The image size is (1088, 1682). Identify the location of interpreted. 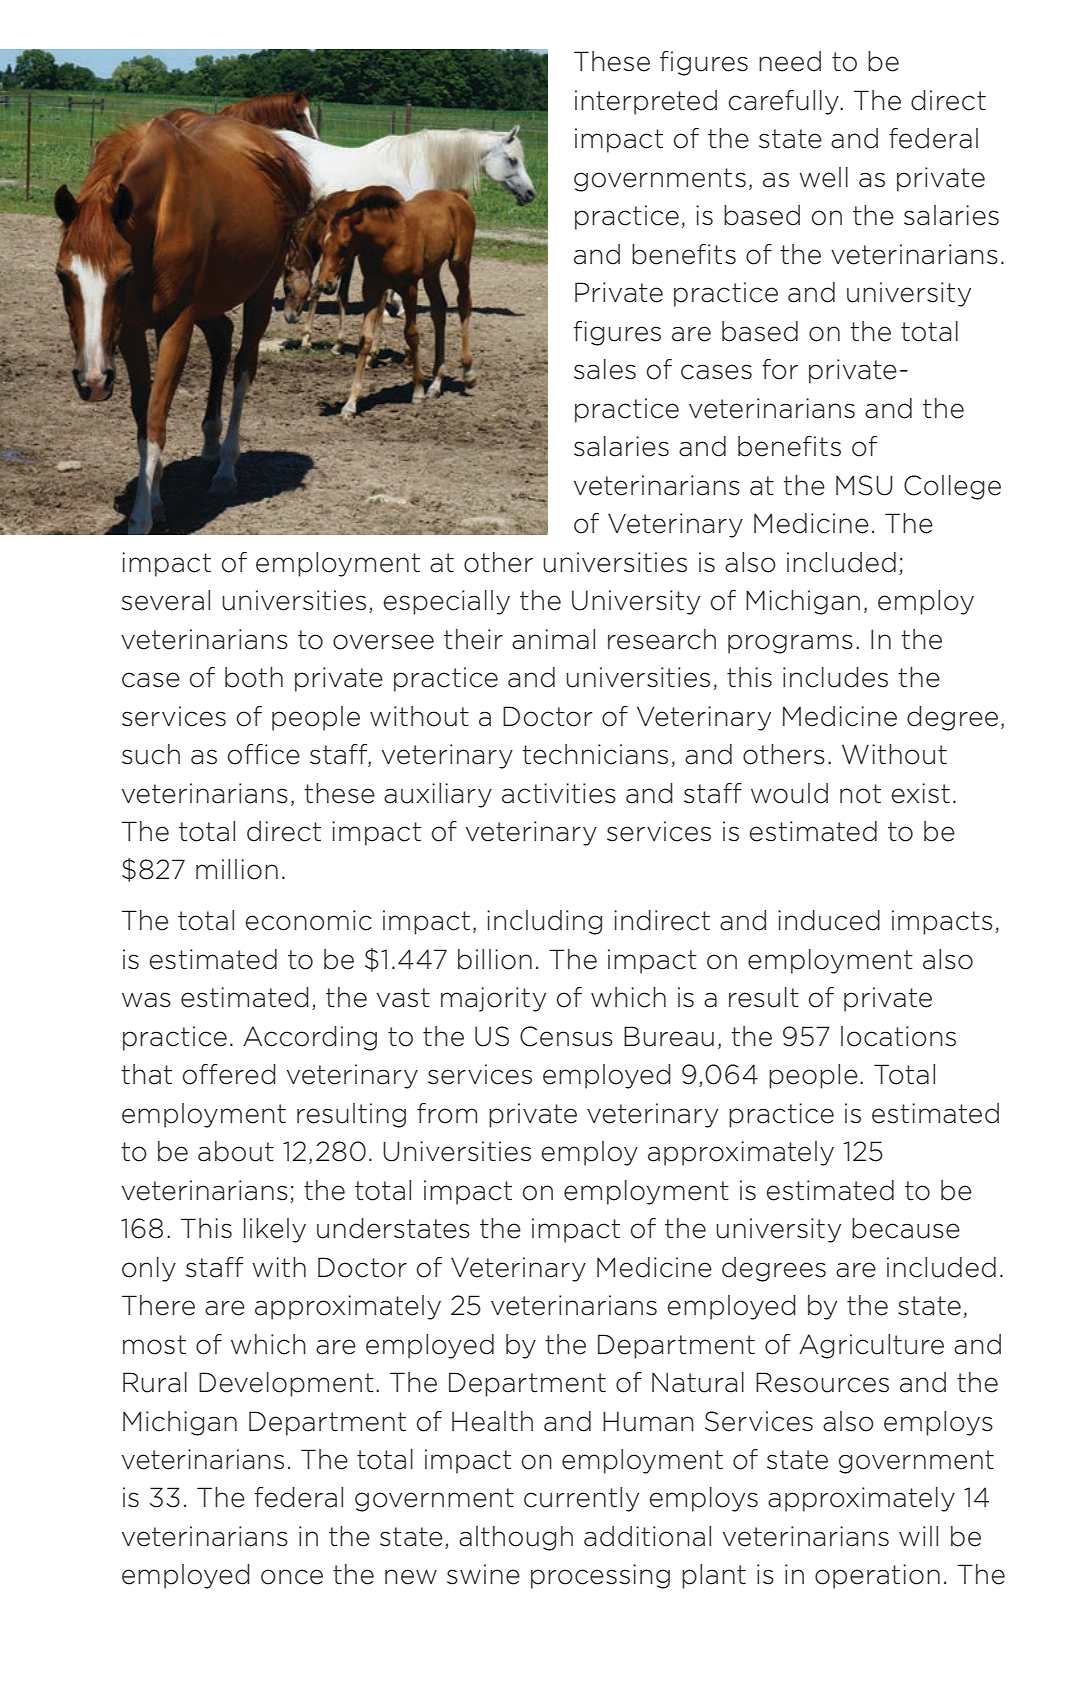
(646, 102).
